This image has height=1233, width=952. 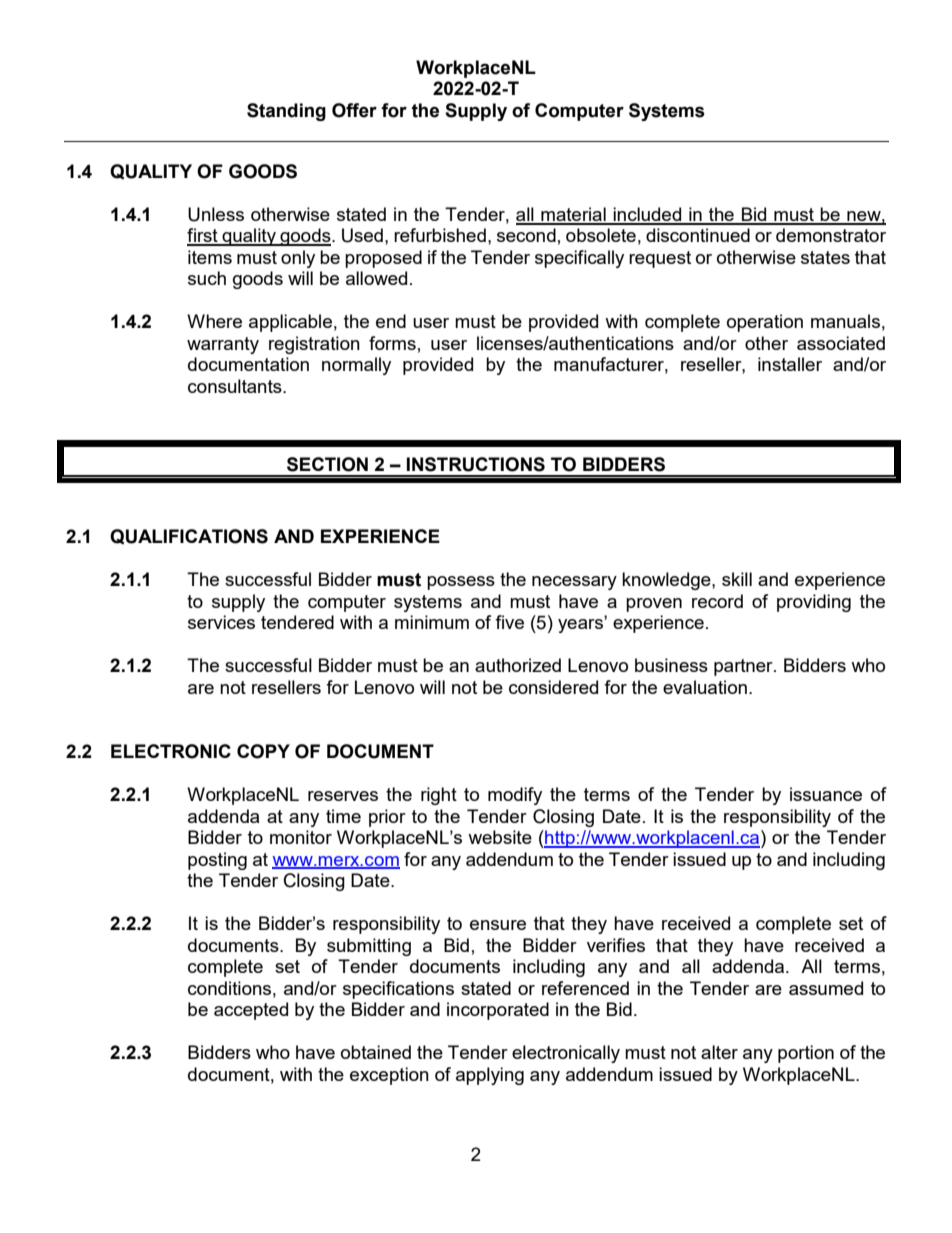 What do you see at coordinates (327, 464) in the image?
I see `SECTION` at bounding box center [327, 464].
